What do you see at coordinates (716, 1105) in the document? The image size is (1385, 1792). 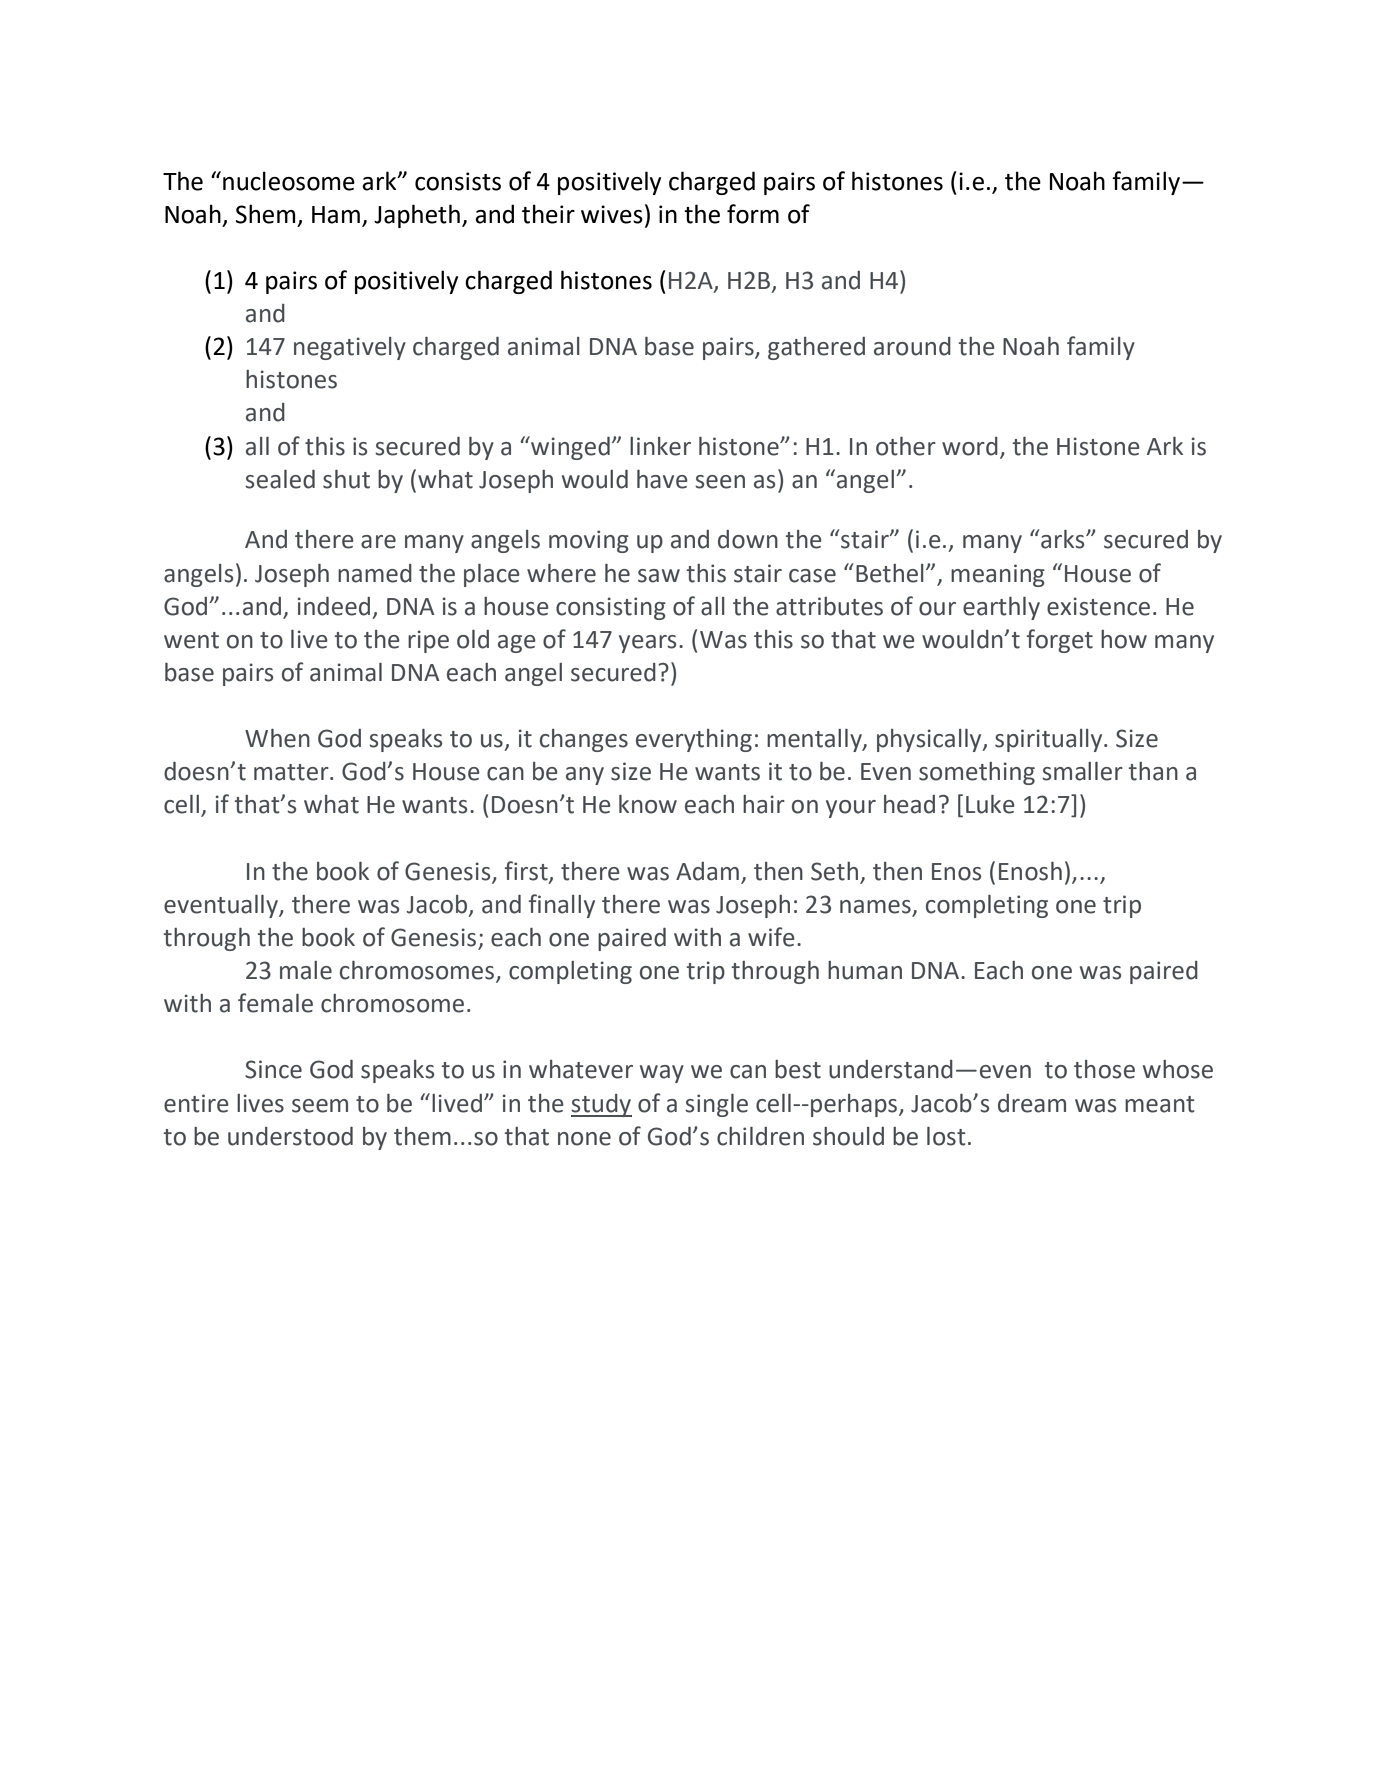 I see `single` at bounding box center [716, 1105].
